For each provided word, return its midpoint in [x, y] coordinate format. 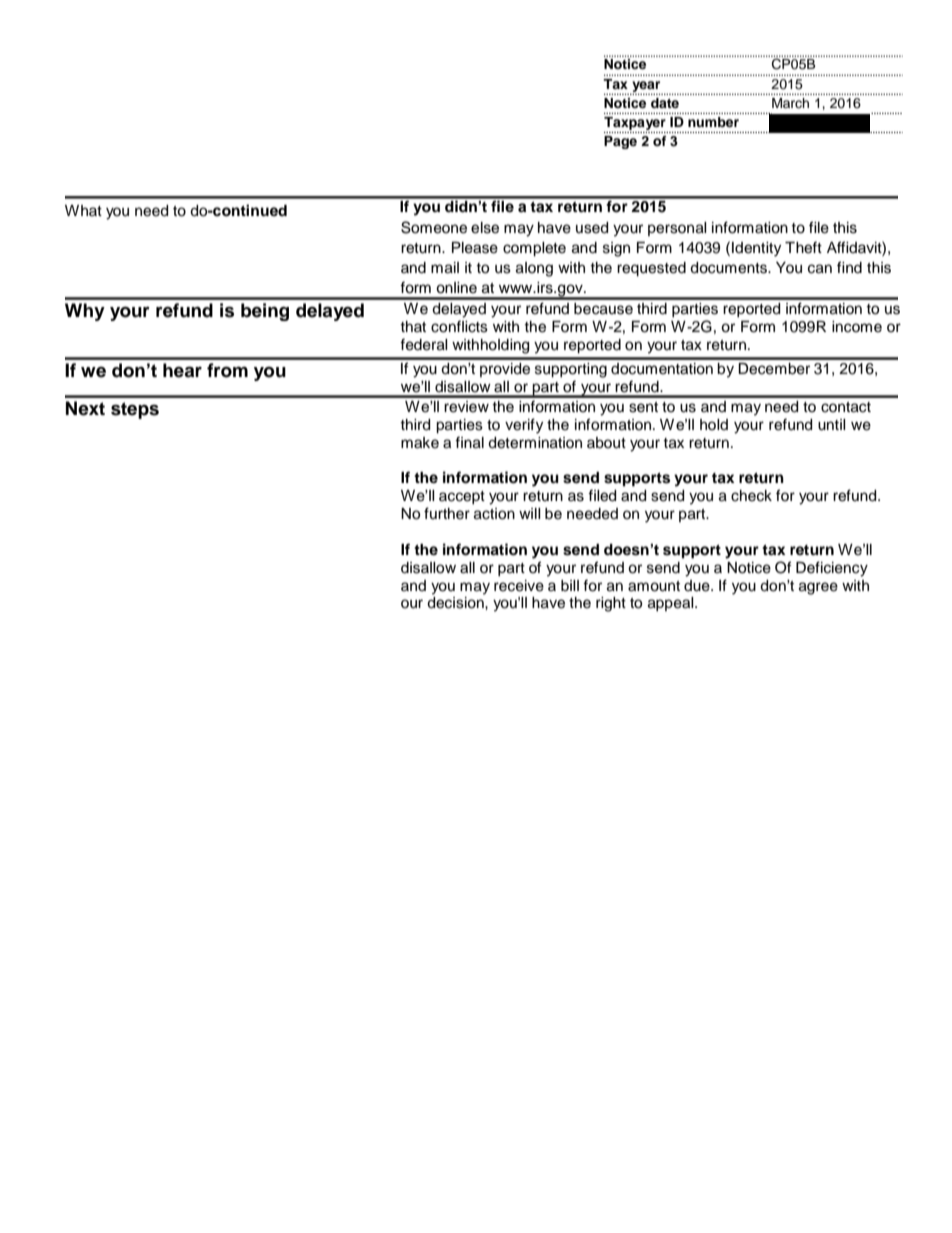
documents [729, 268]
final [469, 442]
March [790, 103]
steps [135, 410]
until [832, 425]
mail [445, 268]
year [646, 86]
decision [456, 603]
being [265, 312]
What [83, 210]
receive [519, 586]
